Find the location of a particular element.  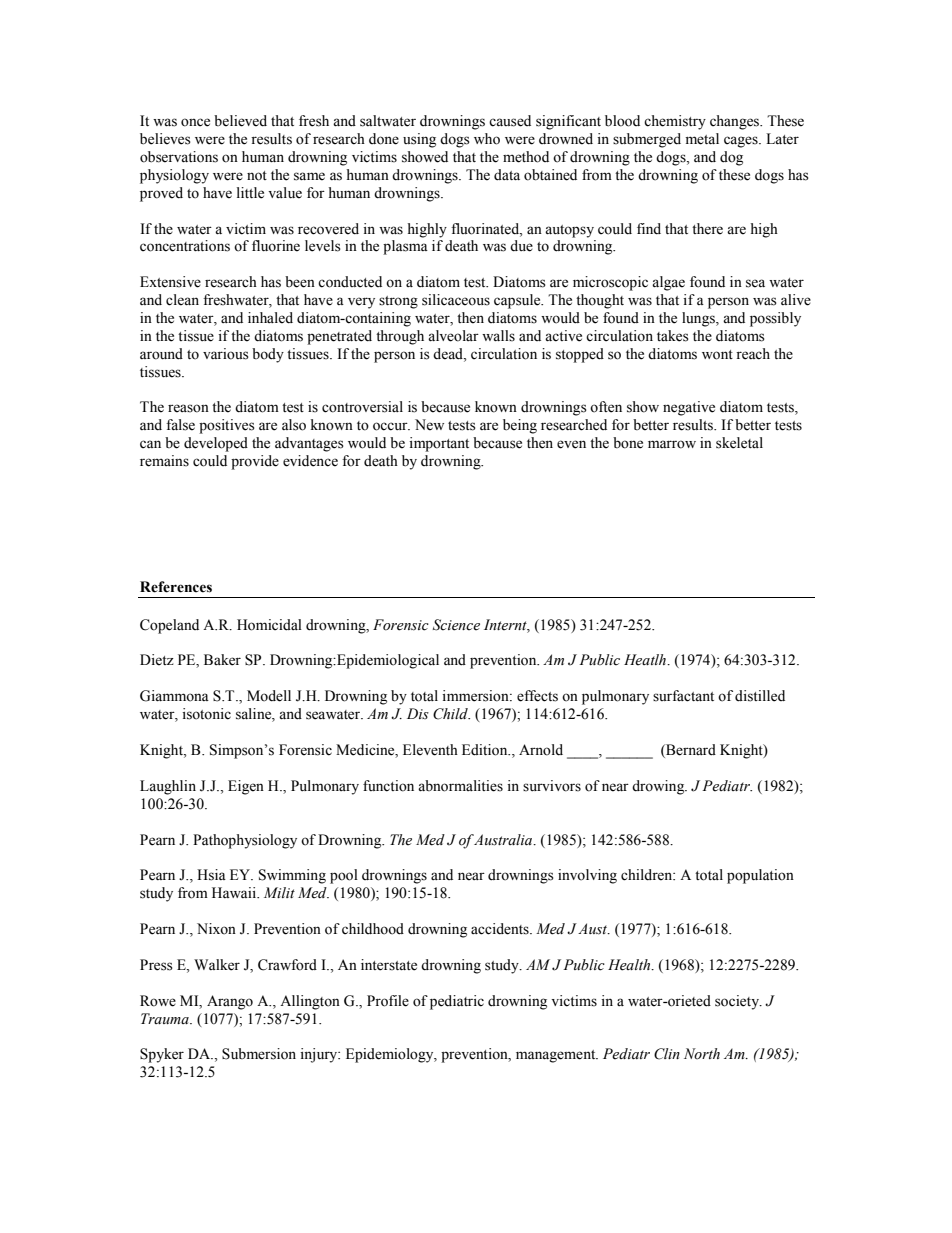

metal is located at coordinates (702, 139).
